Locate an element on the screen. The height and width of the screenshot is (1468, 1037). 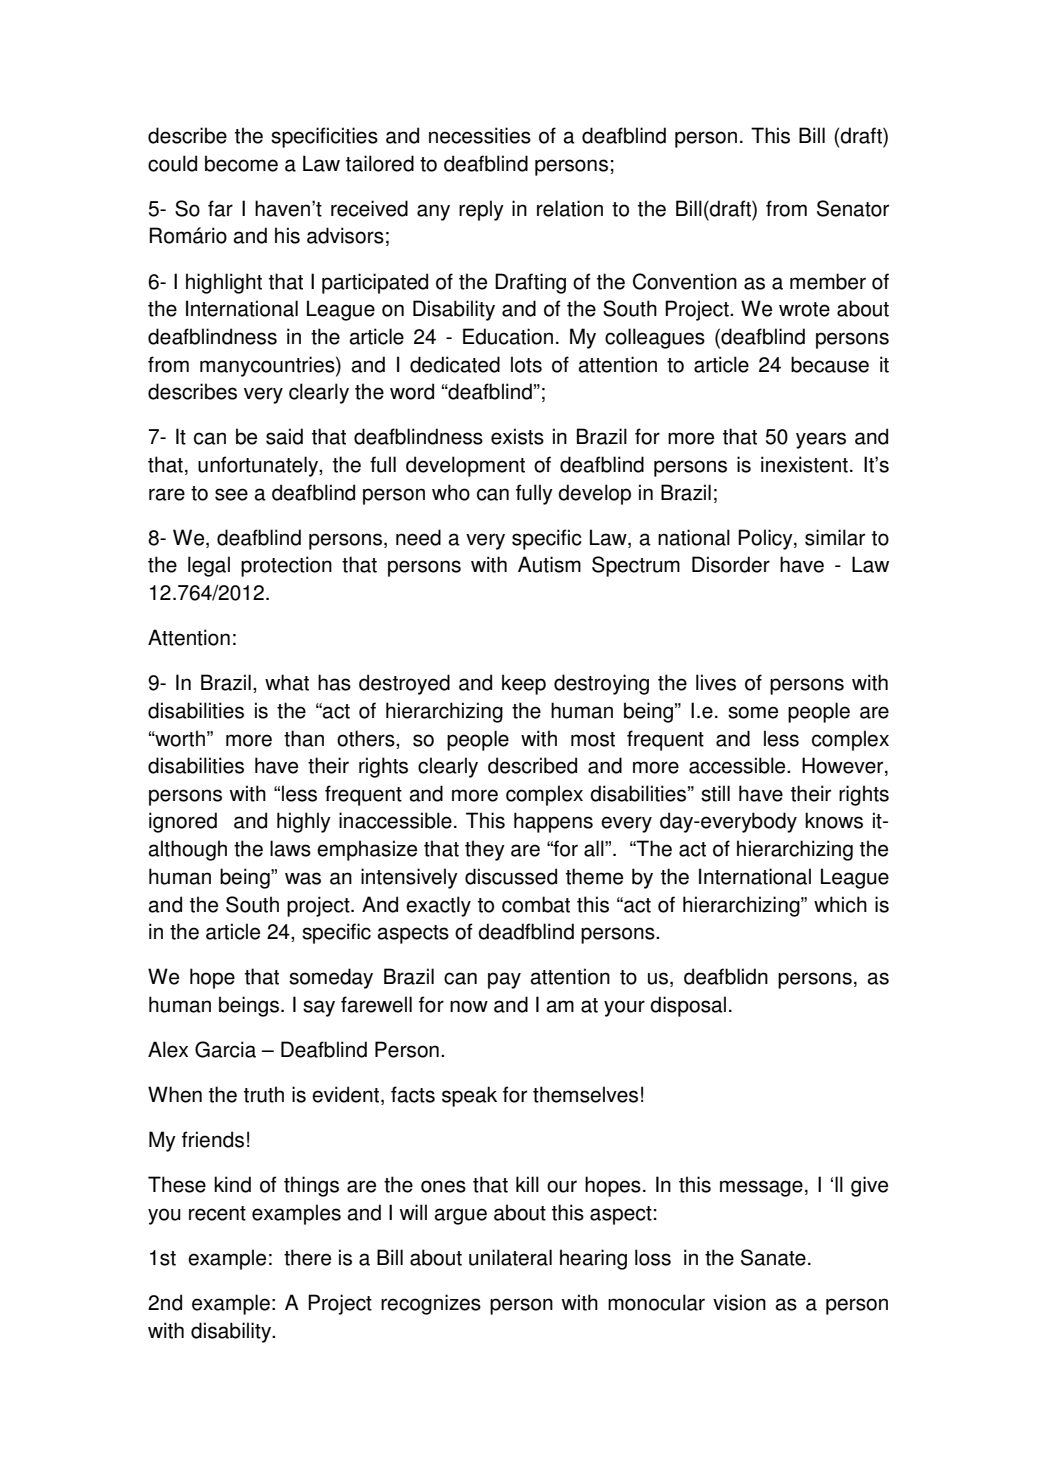
disposal is located at coordinates (688, 1006).
